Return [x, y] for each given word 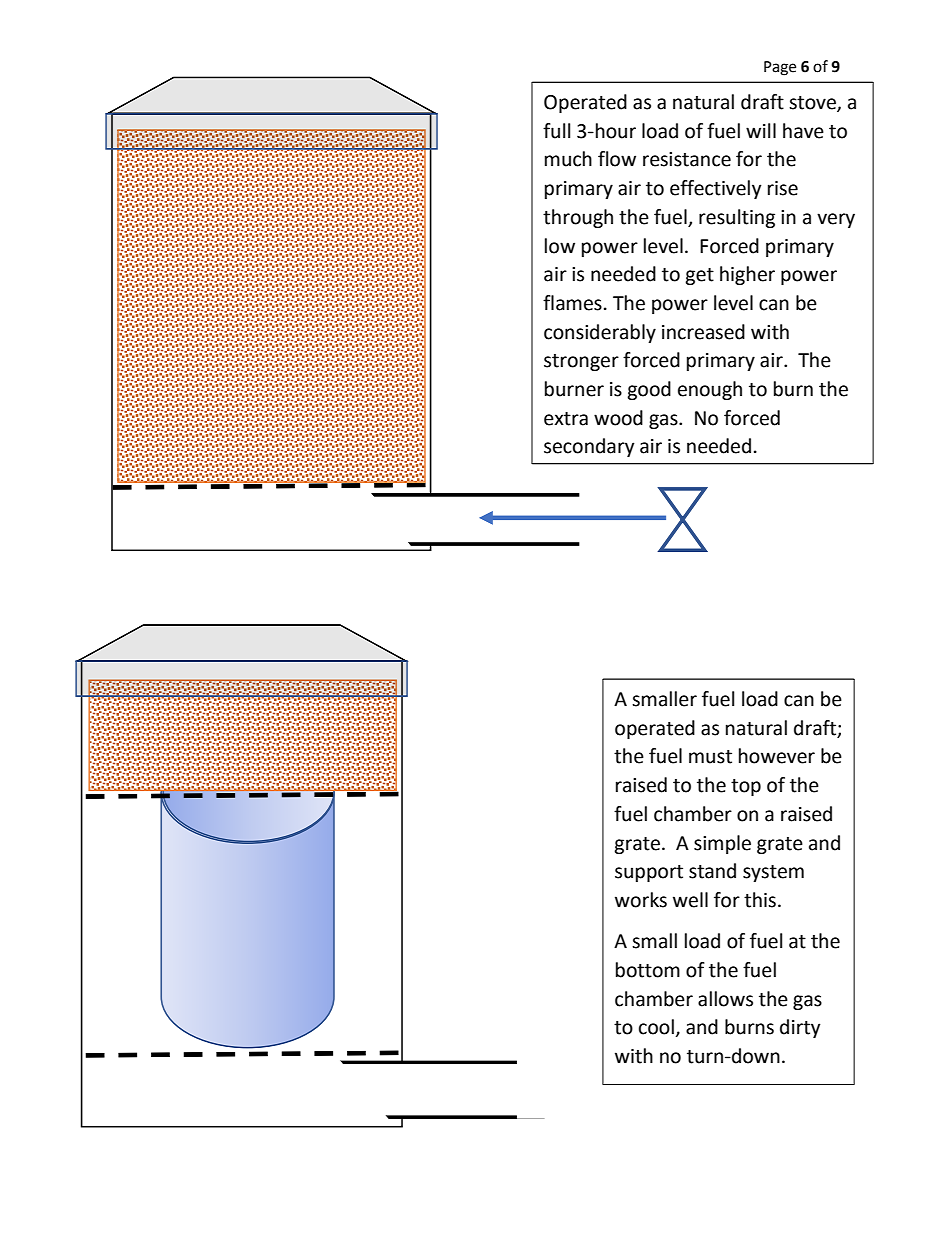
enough [710, 390]
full [556, 131]
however [777, 756]
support [649, 873]
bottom [648, 970]
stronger [581, 362]
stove [813, 104]
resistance [687, 159]
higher [747, 275]
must [710, 757]
